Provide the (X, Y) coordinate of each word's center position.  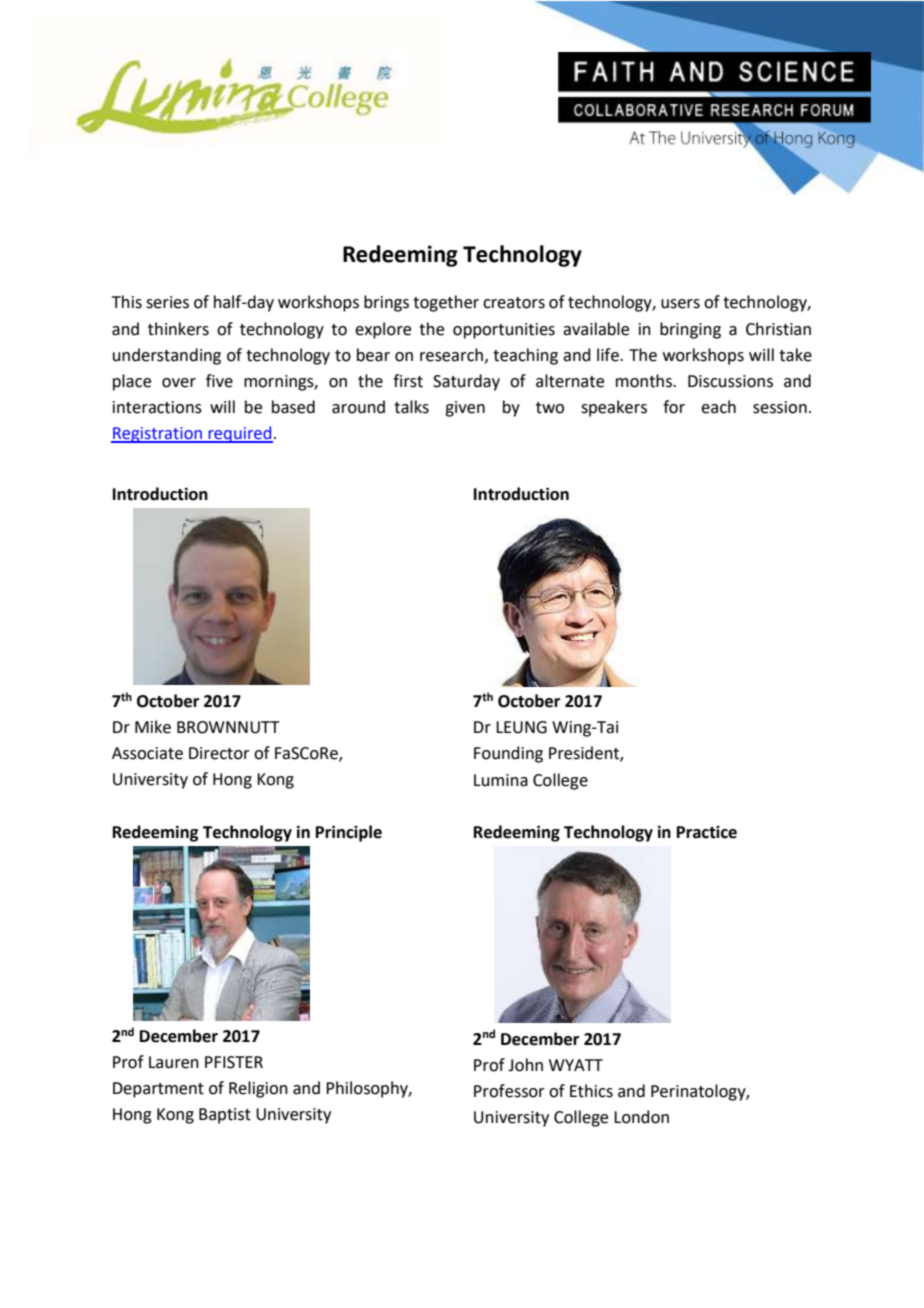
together (446, 303)
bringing (690, 330)
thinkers (178, 329)
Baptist (225, 1116)
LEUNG (521, 727)
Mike (153, 727)
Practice (707, 832)
